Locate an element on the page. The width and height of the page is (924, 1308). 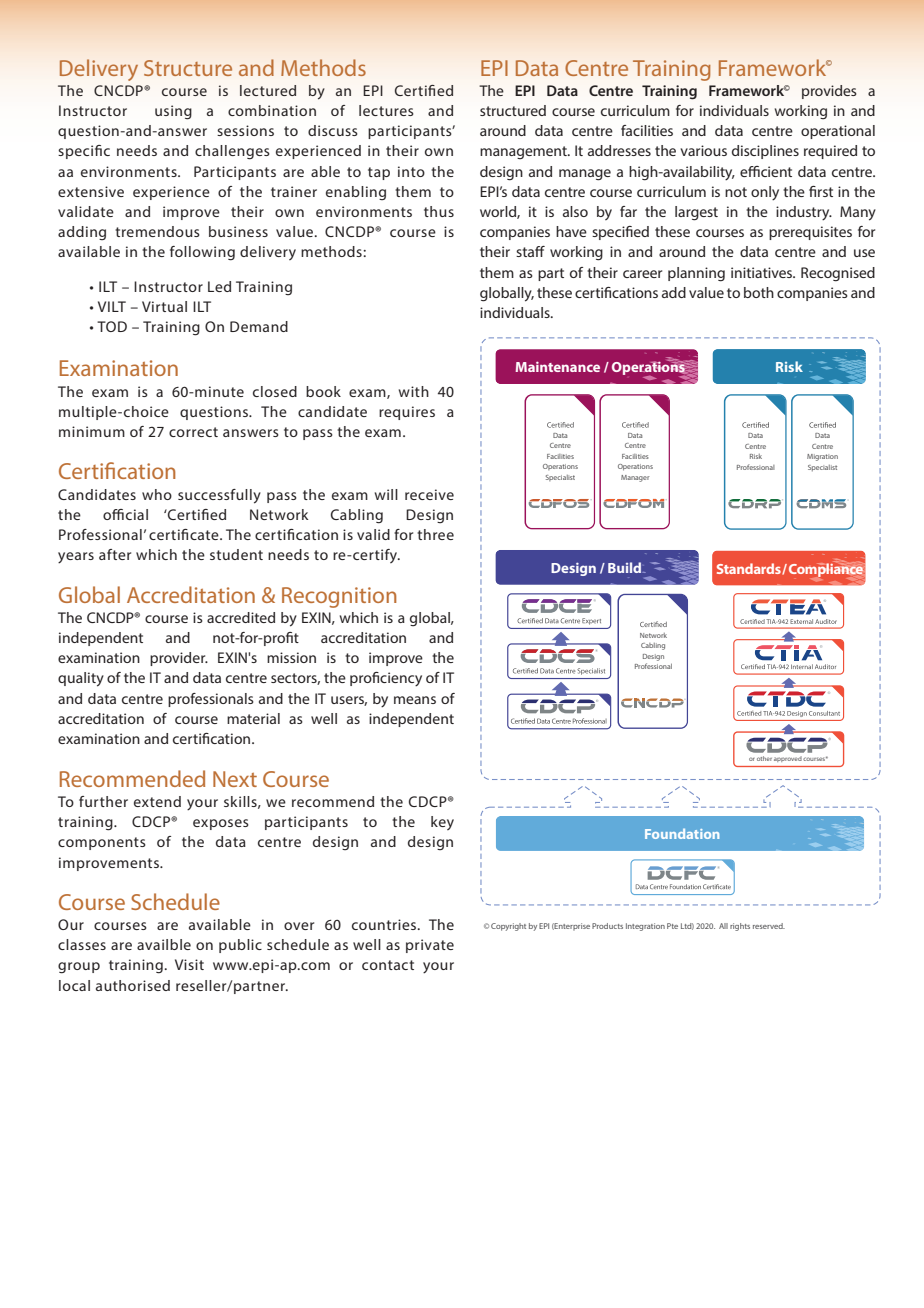
other is located at coordinates (764, 758).
